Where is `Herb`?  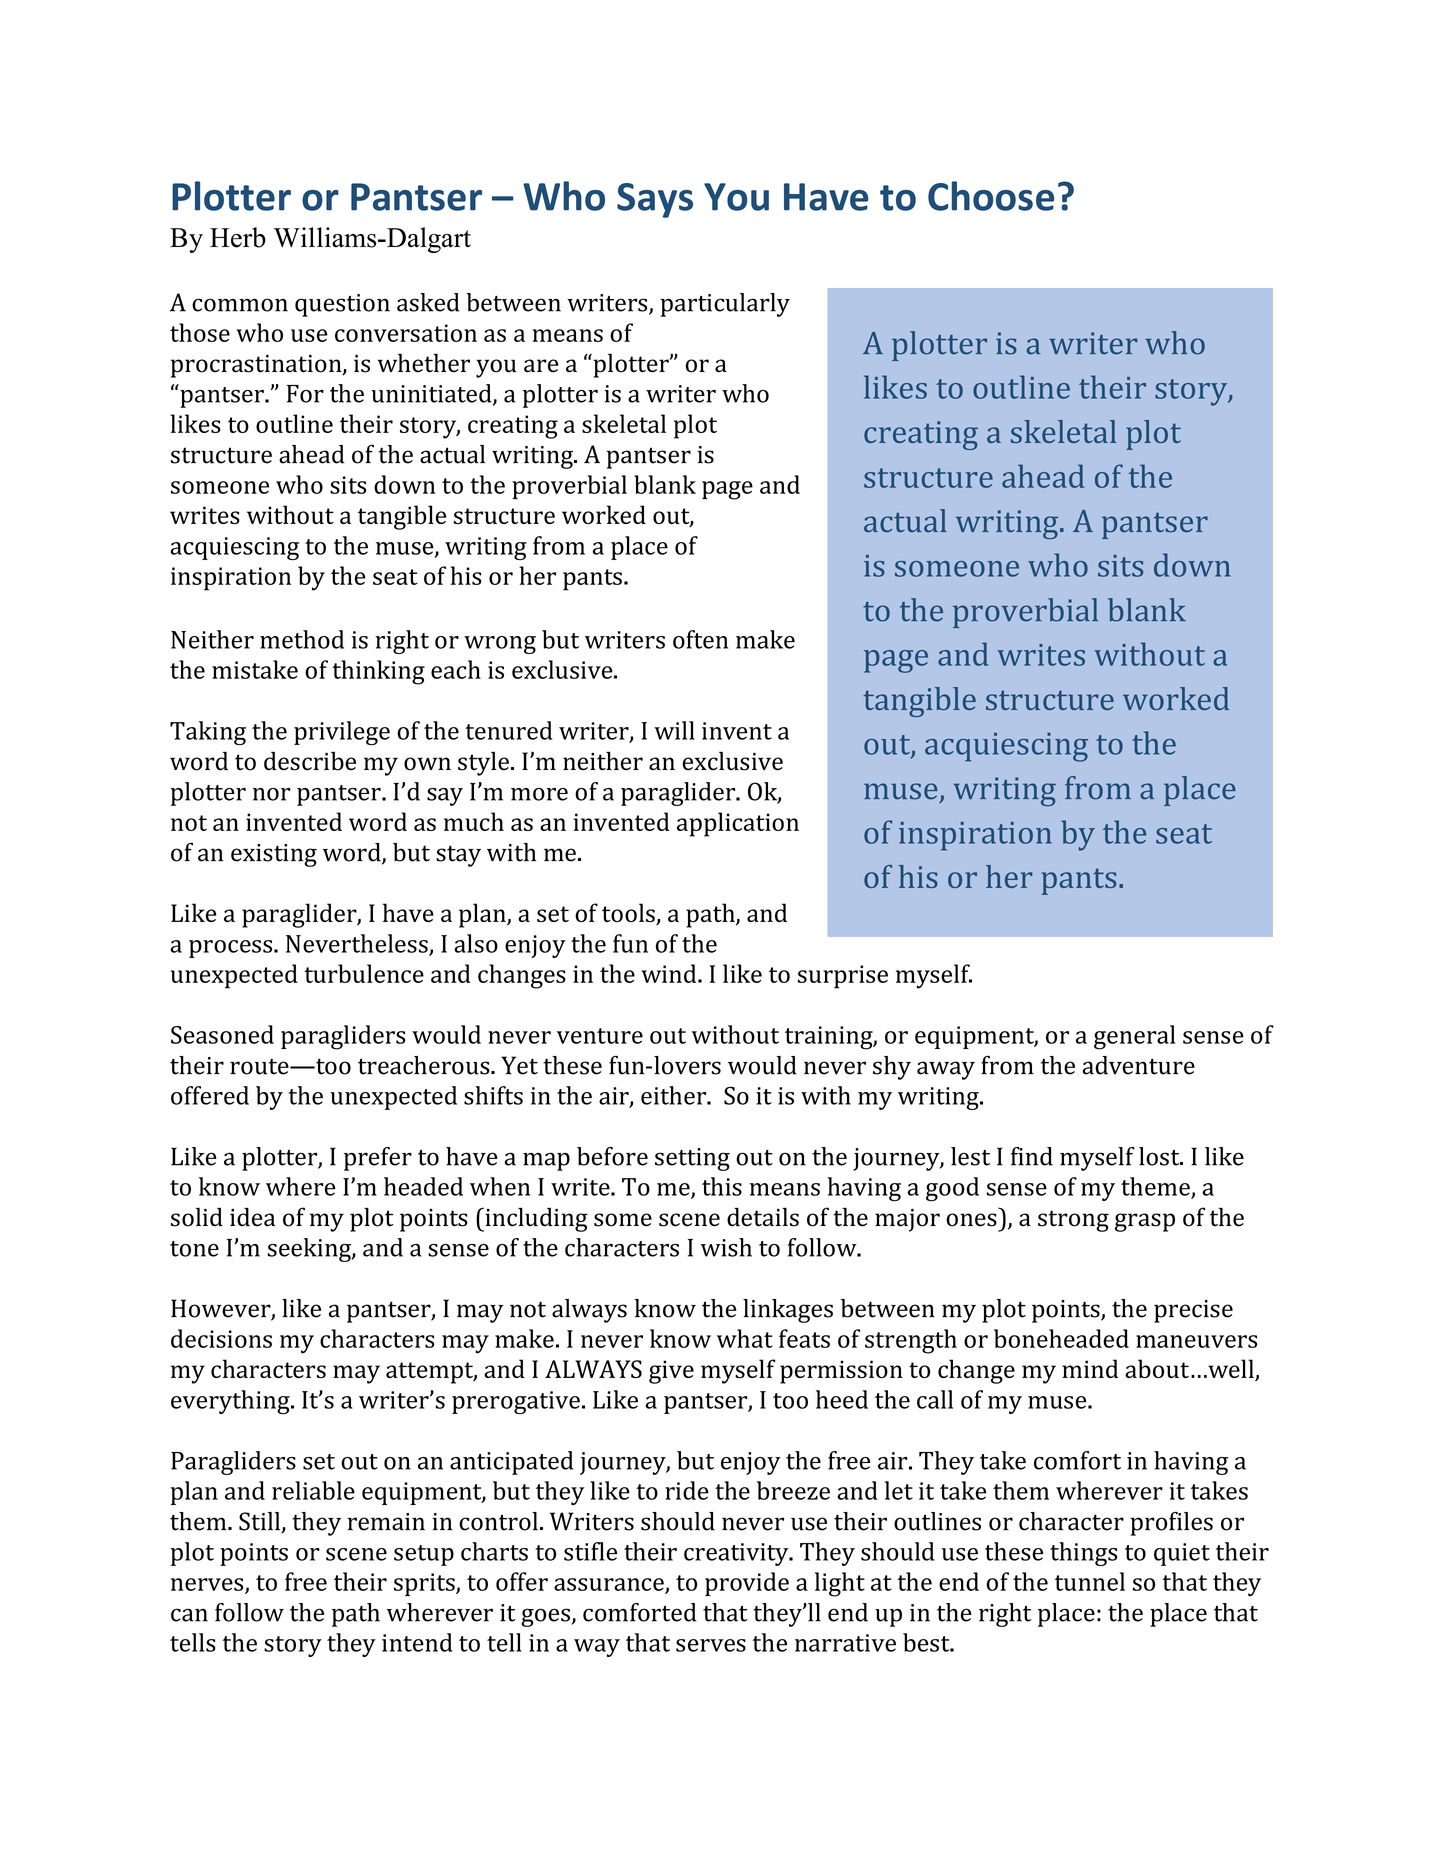
Herb is located at coordinates (238, 237).
